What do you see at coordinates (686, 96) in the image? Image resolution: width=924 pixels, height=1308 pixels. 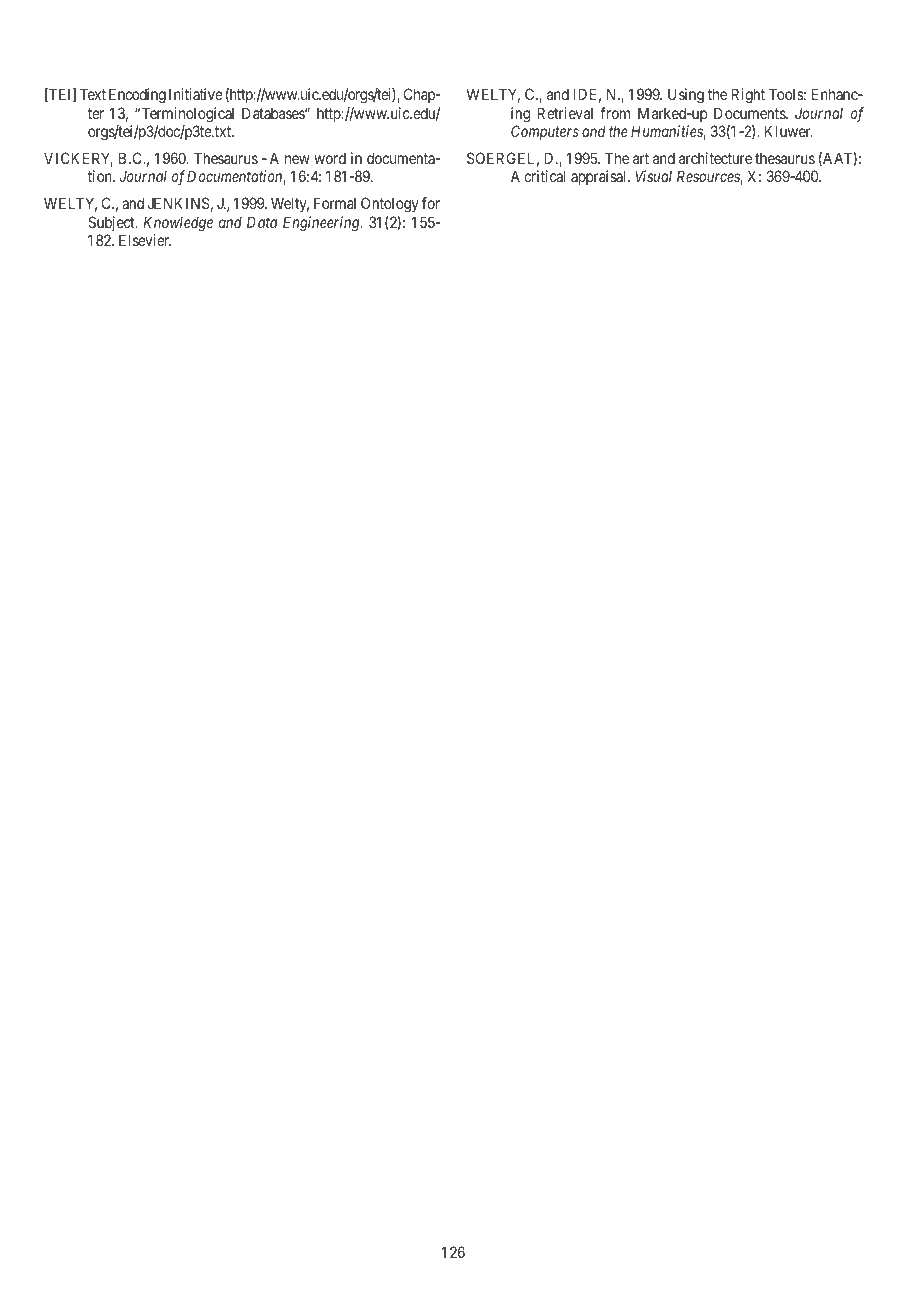 I see `Using` at bounding box center [686, 96].
